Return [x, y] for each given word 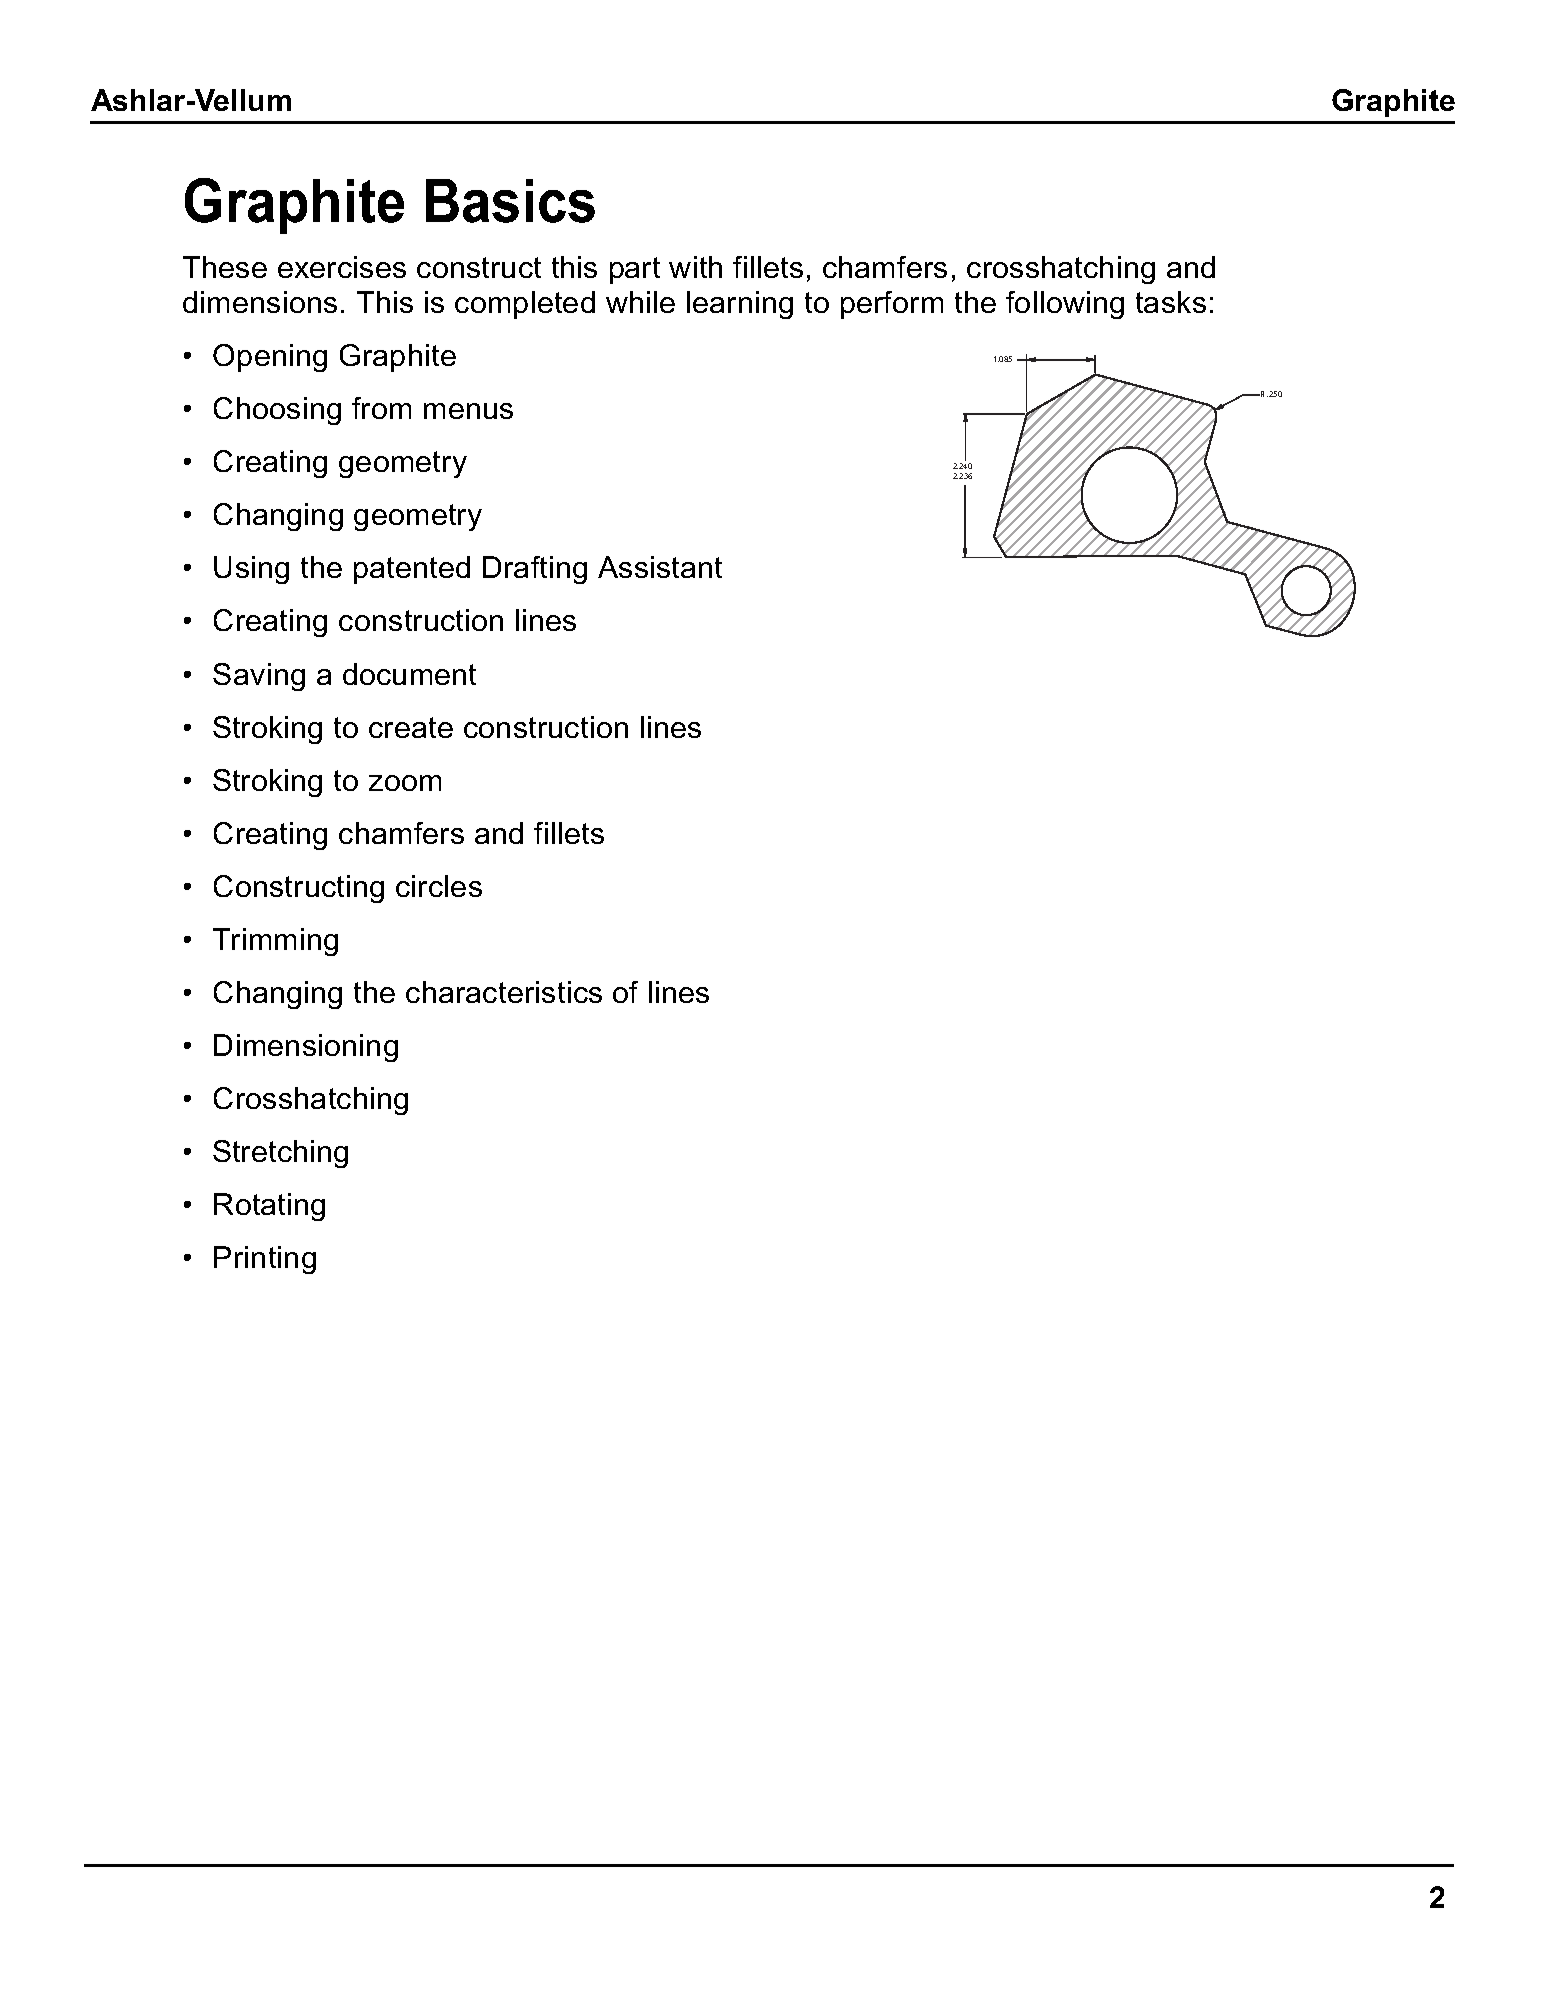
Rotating [269, 1207]
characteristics [504, 992]
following [1065, 305]
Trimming [275, 942]
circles [439, 886]
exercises [342, 267]
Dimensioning [306, 1048]
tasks [1171, 302]
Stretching [280, 1154]
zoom [405, 783]
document [409, 674]
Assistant [660, 567]
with [695, 267]
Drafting [535, 570]
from [381, 408]
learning [740, 305]
